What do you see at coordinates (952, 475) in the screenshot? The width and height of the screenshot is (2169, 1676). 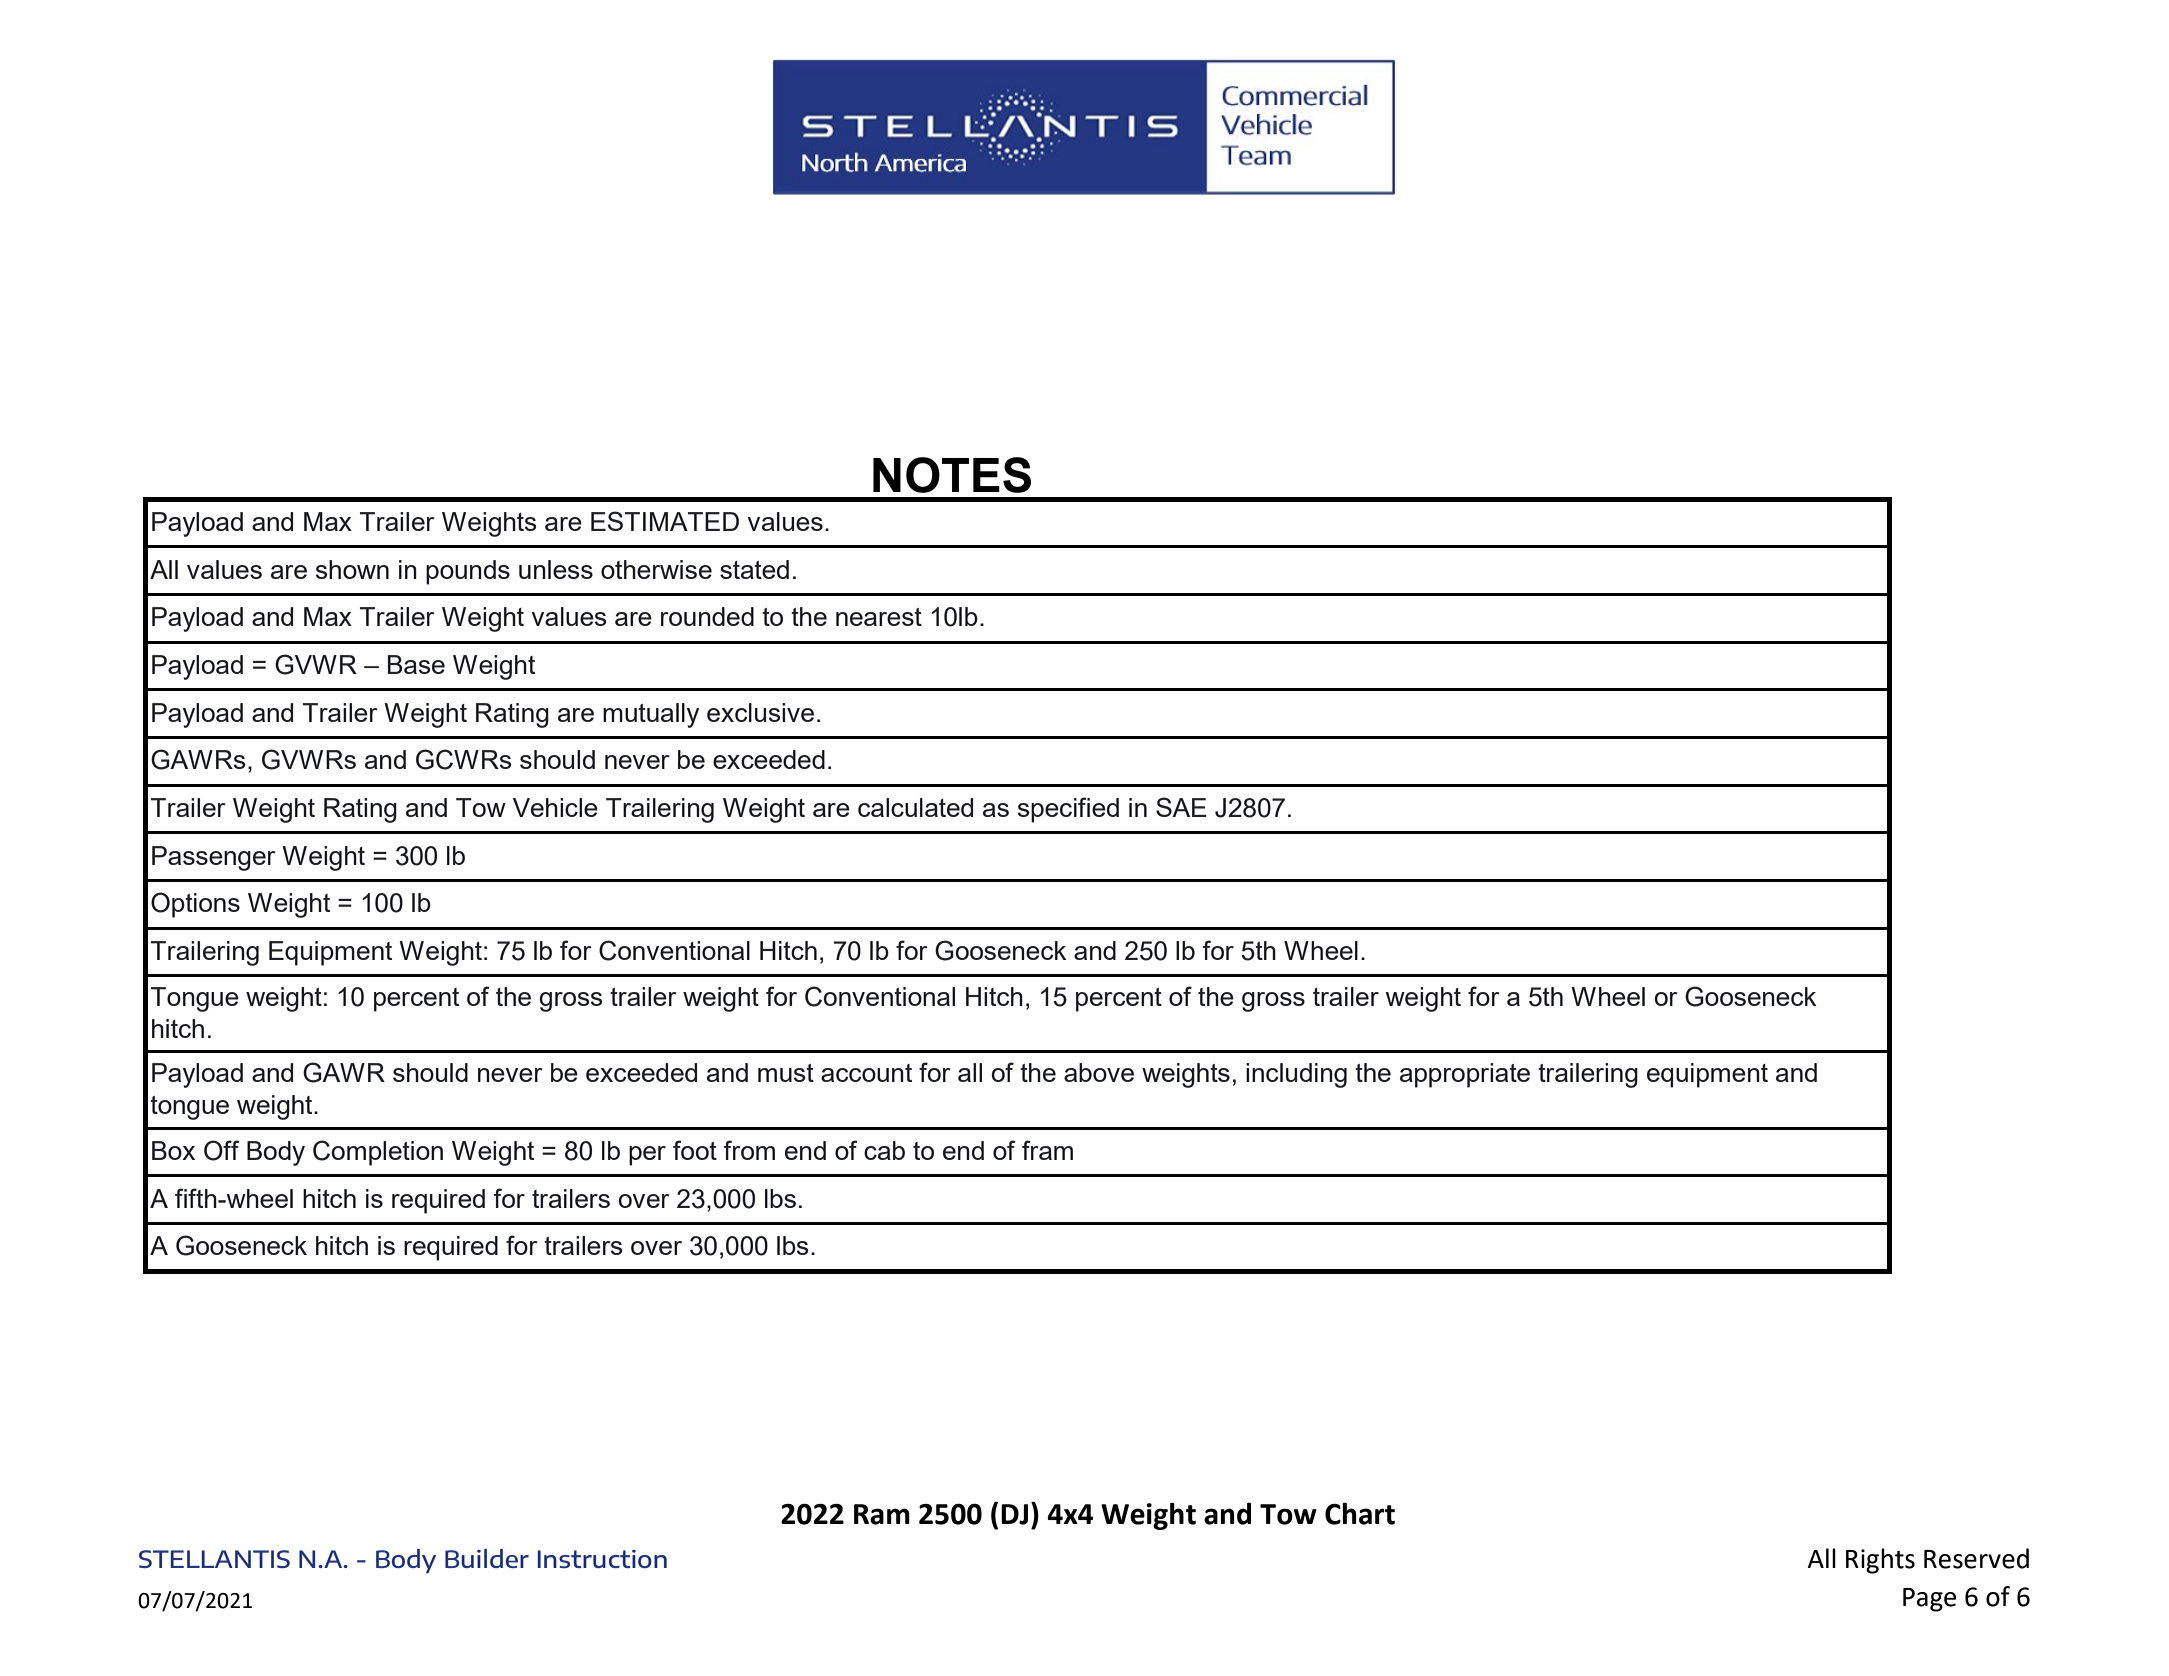 I see `NOTES` at bounding box center [952, 475].
